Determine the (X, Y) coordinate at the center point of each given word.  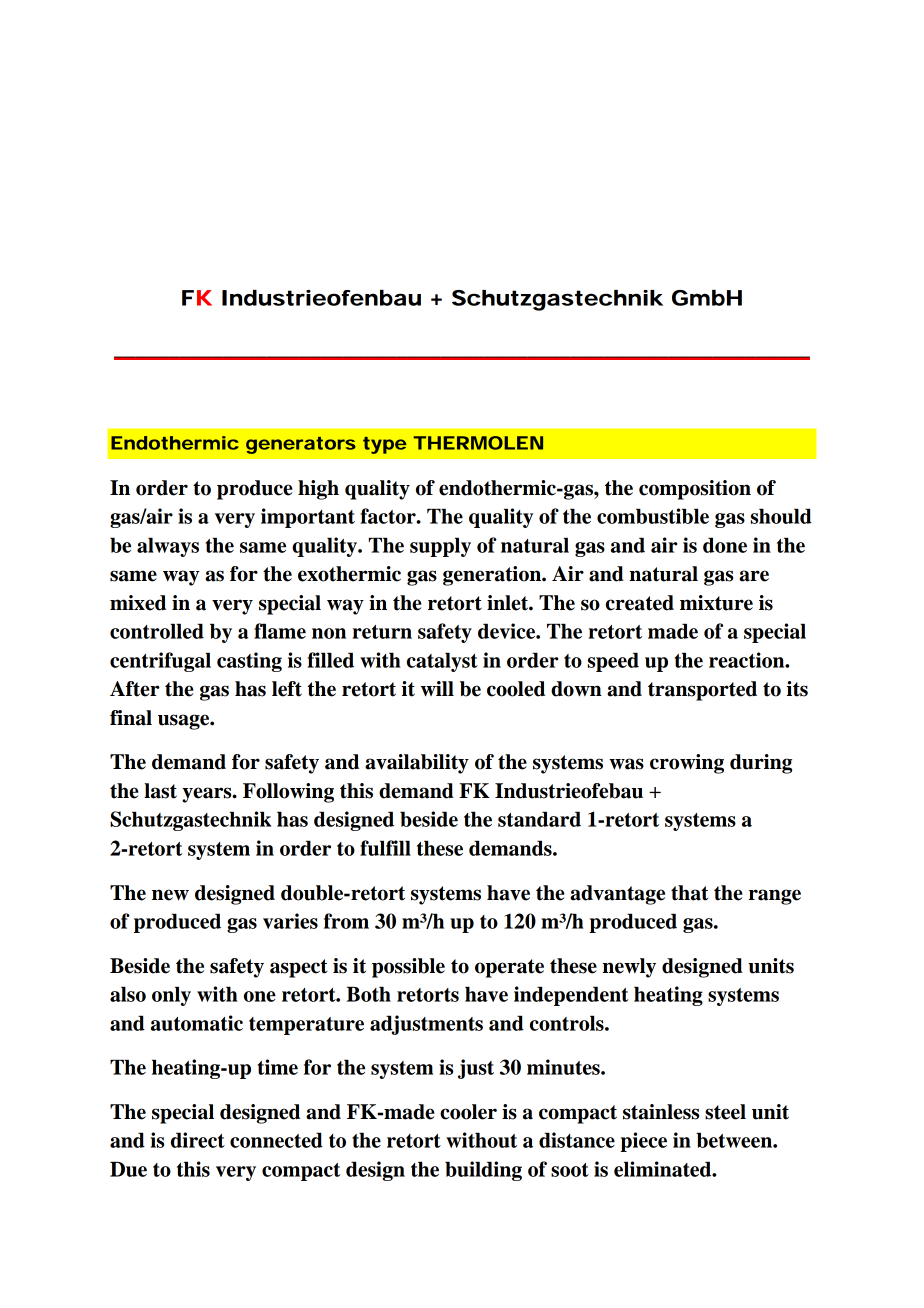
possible (408, 968)
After (135, 689)
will (437, 689)
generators (301, 445)
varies (290, 921)
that (689, 893)
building (483, 1171)
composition (695, 490)
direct (198, 1140)
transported (702, 691)
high (318, 490)
